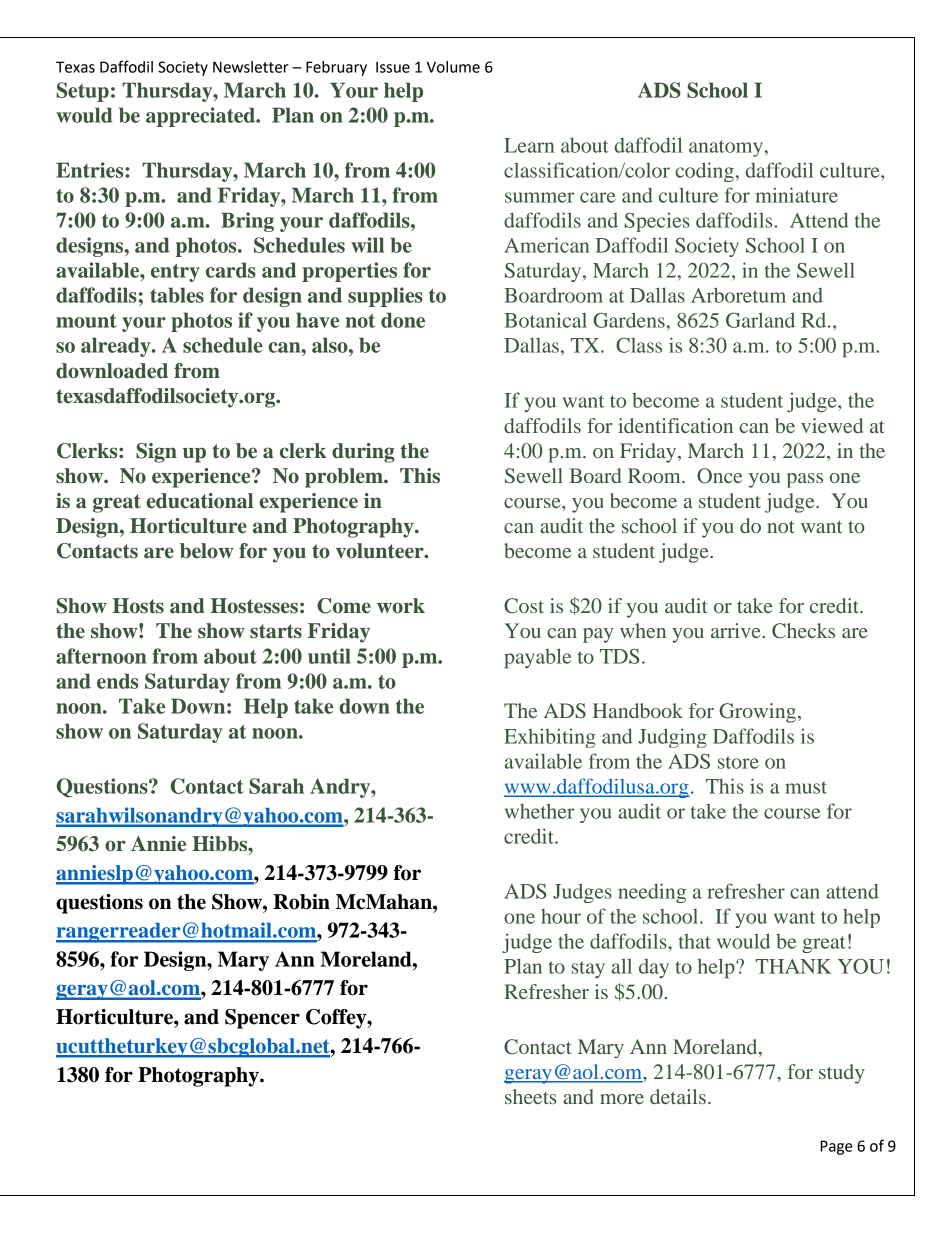 This page has height=1233, width=952. Describe the element at coordinates (530, 1096) in the page. I see `sheets` at that location.
